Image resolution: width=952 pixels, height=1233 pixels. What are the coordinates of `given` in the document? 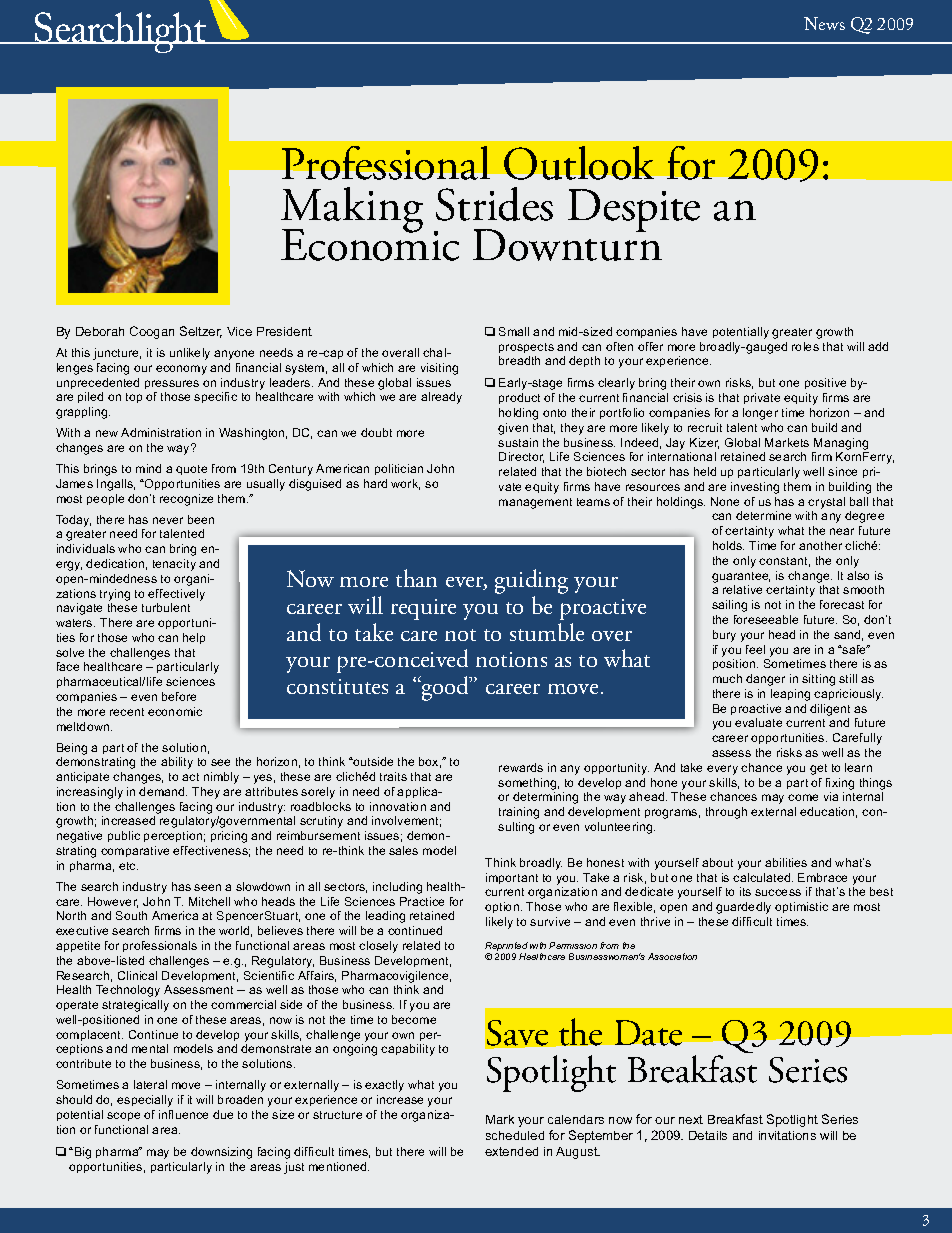 It's located at (513, 429).
